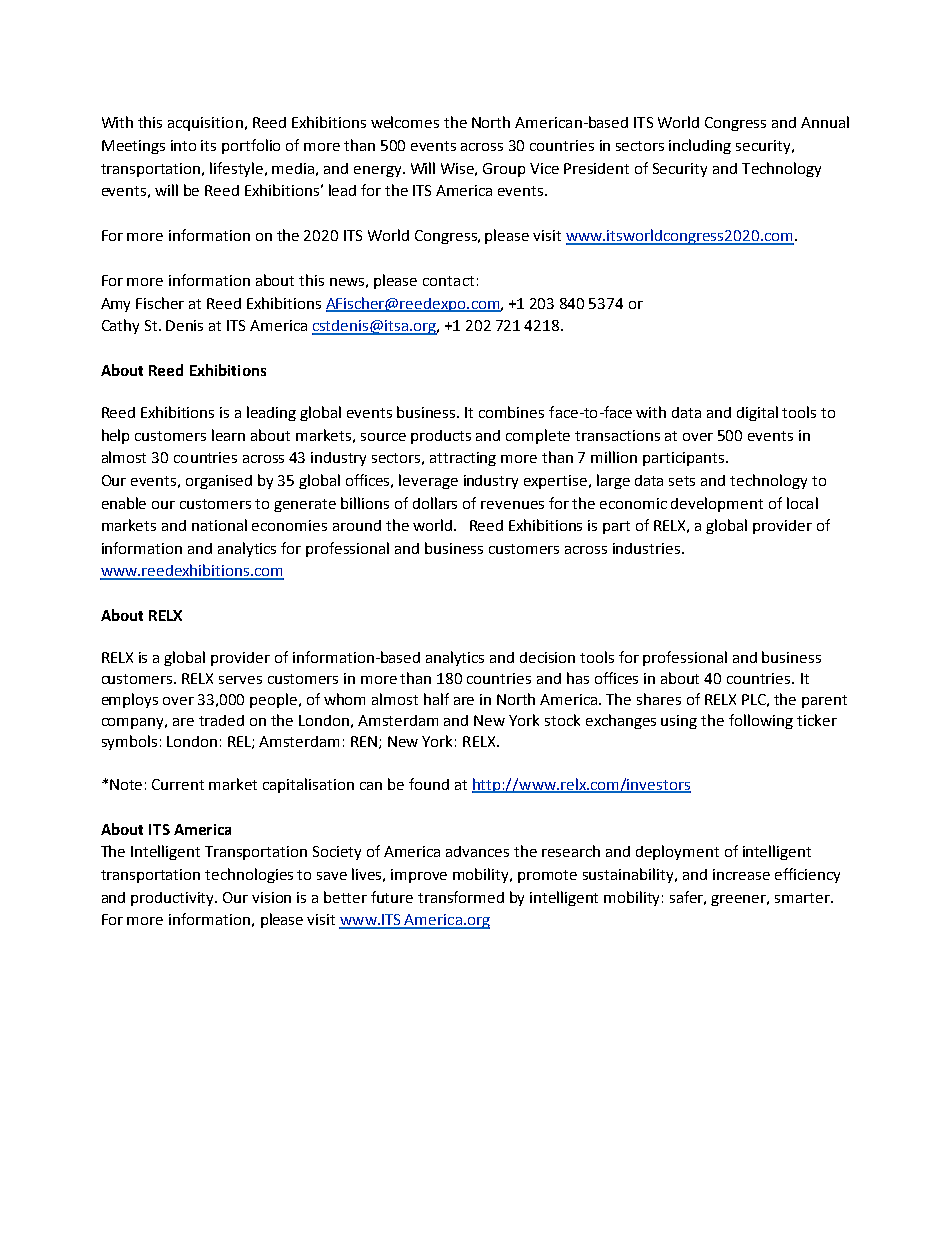  What do you see at coordinates (183, 145) in the screenshot?
I see `into` at bounding box center [183, 145].
